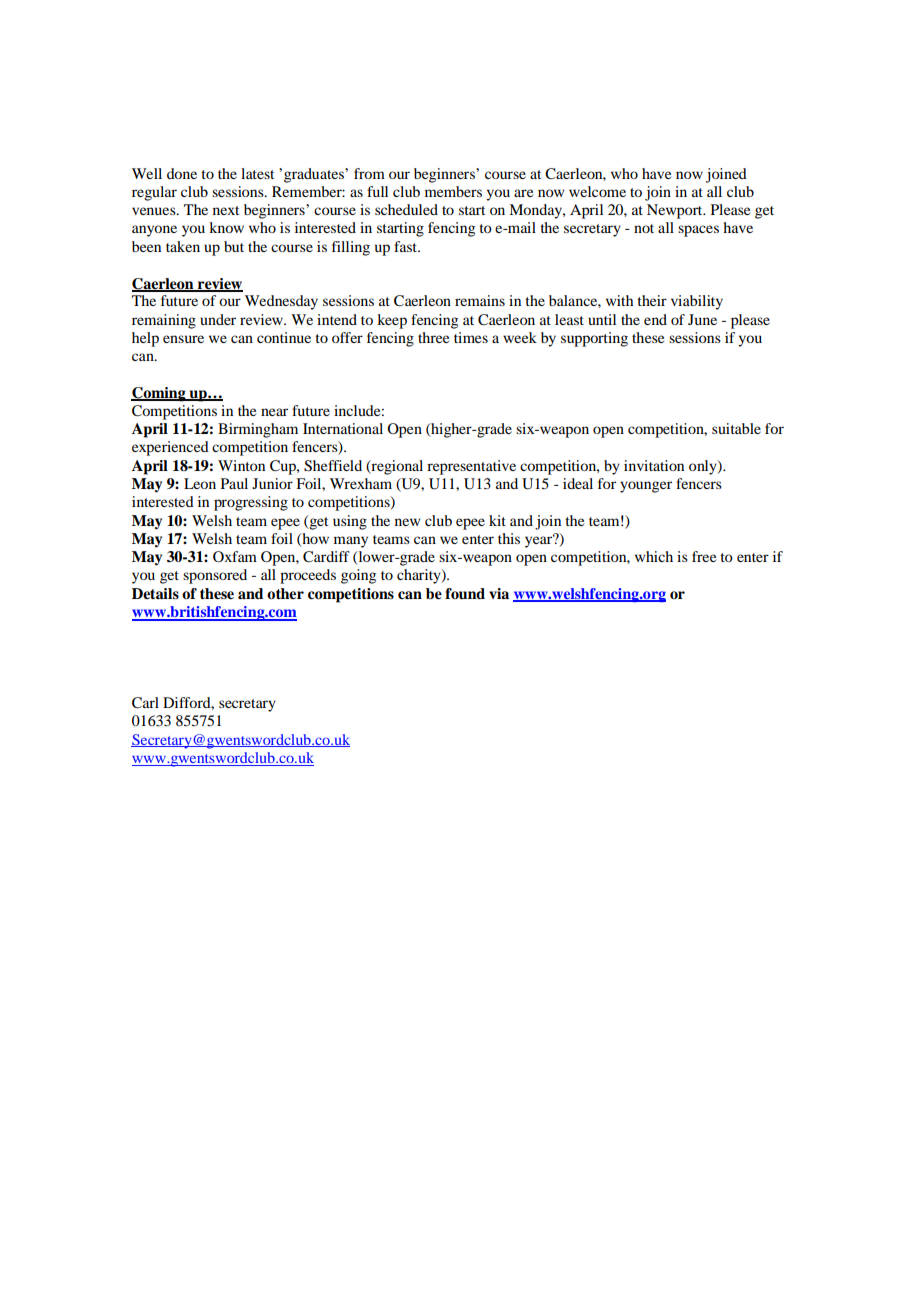  Describe the element at coordinates (258, 430) in the screenshot. I see `Birmingham` at that location.
